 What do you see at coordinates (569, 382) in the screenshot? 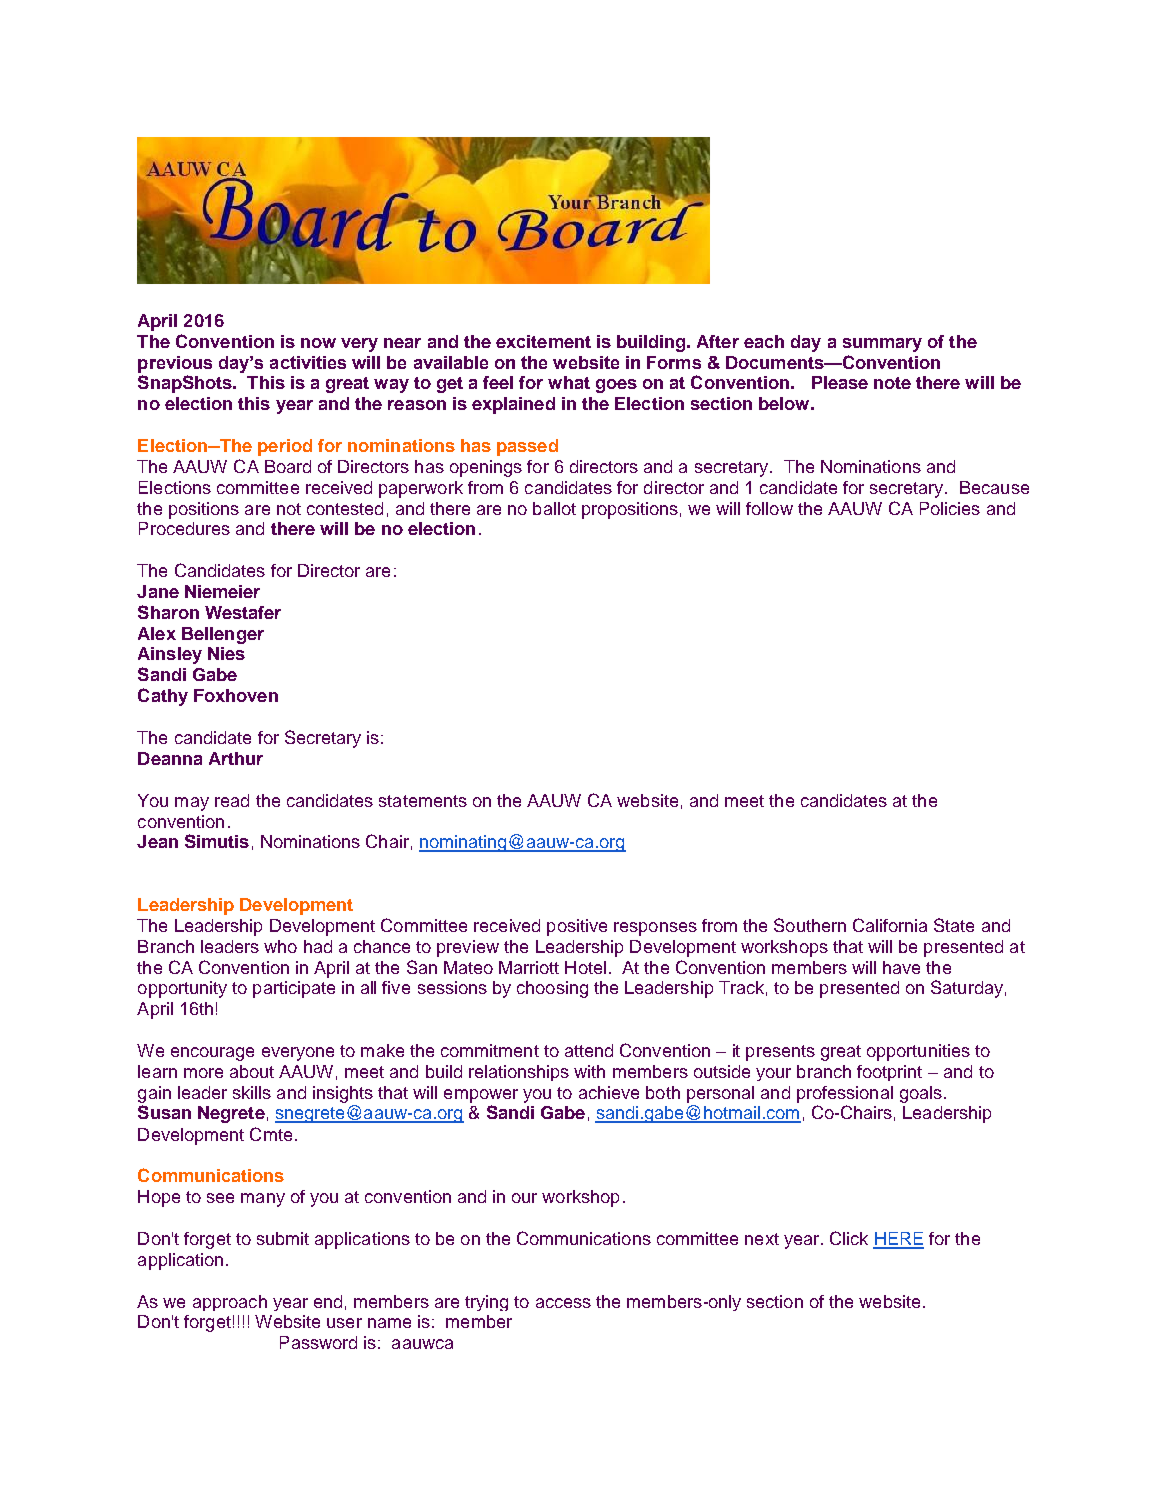
I see `what` at bounding box center [569, 382].
